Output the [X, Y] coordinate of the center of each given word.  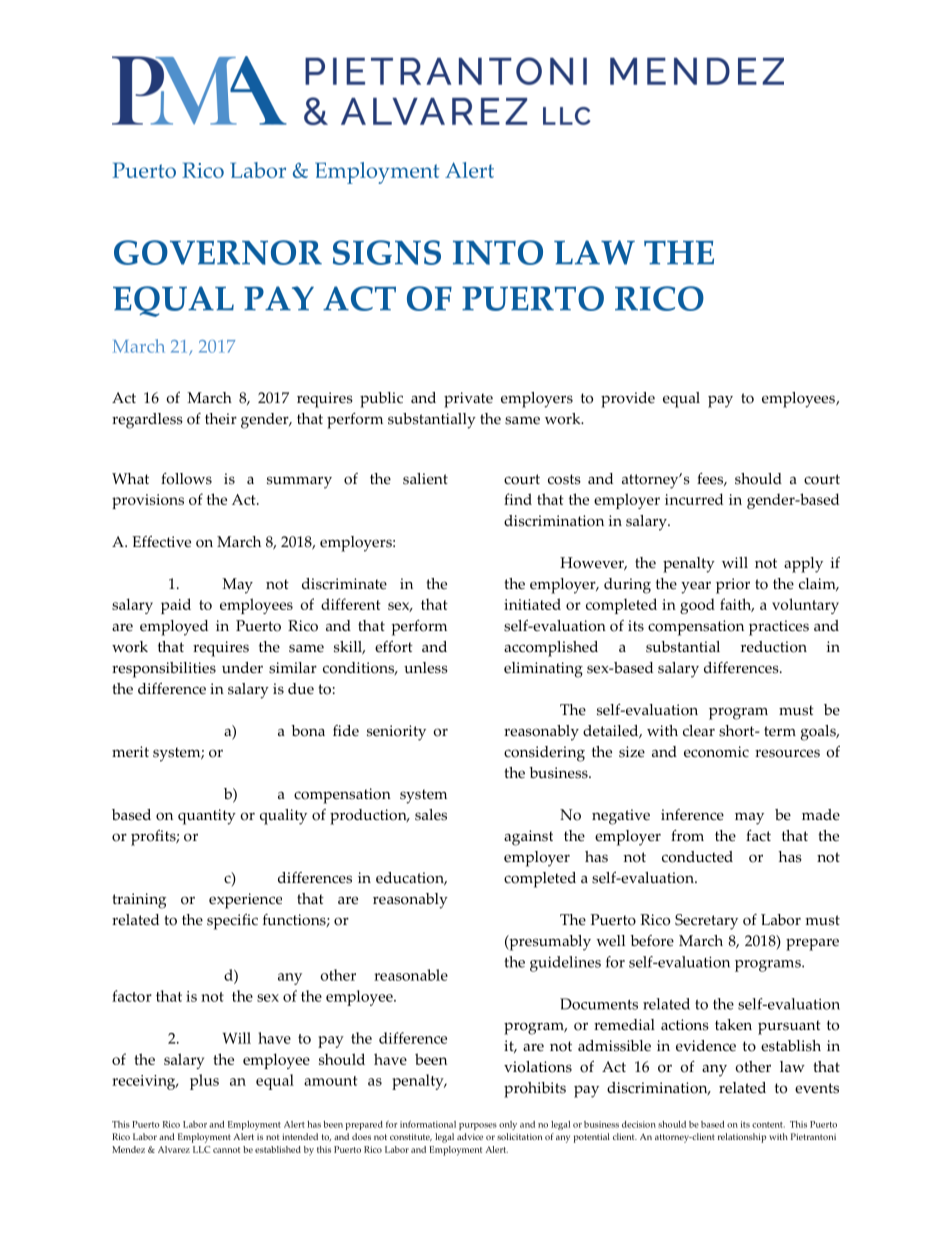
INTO [498, 252]
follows [186, 479]
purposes [478, 1126]
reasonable [411, 975]
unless [426, 668]
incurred [694, 499]
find [518, 499]
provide [628, 400]
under [242, 668]
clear [699, 731]
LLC [201, 1149]
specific [232, 922]
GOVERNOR [218, 252]
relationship [742, 1138]
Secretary [706, 922]
